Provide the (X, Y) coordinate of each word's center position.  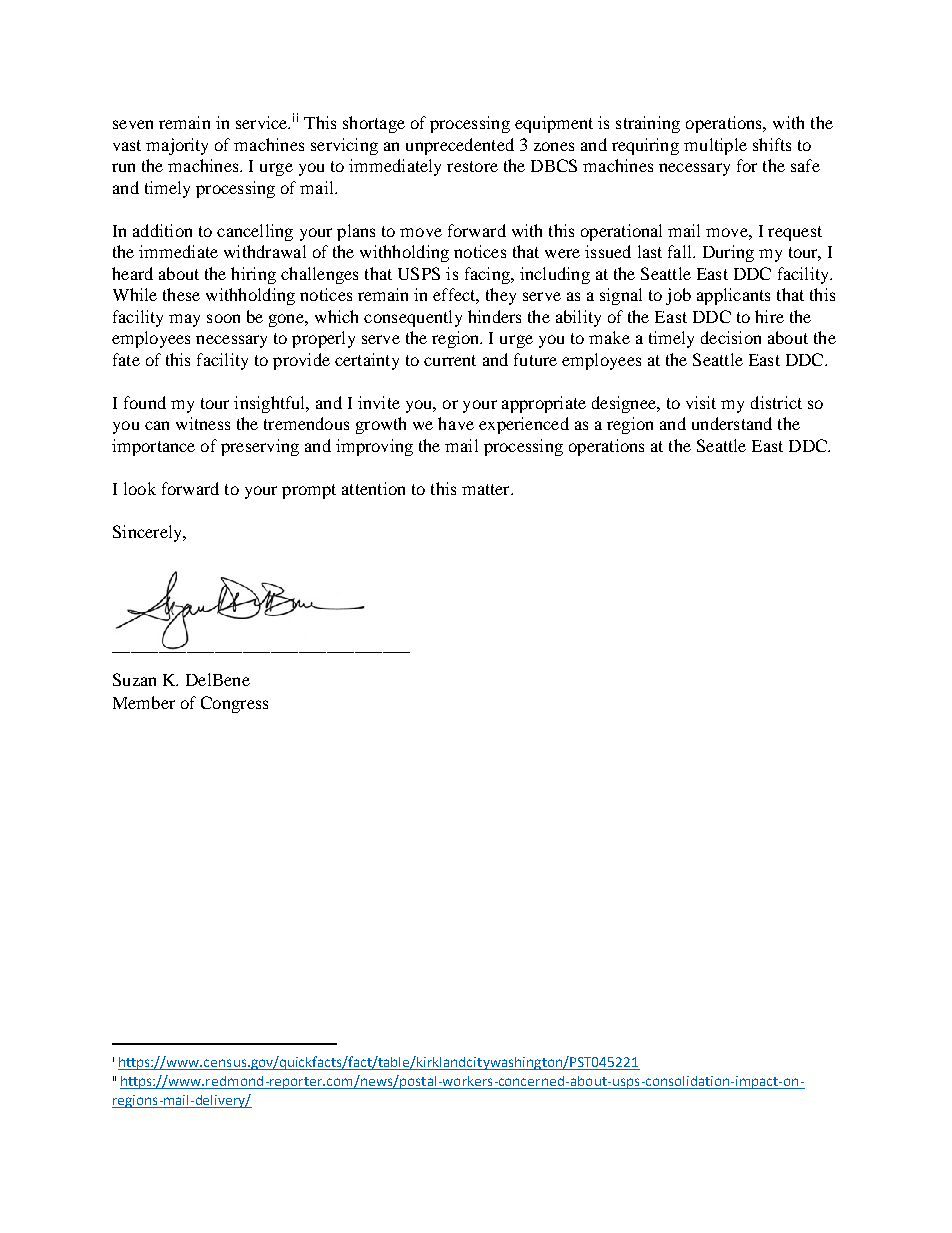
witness (203, 423)
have (456, 423)
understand (732, 423)
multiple (715, 146)
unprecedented (460, 146)
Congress (234, 704)
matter (487, 489)
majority (177, 146)
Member (144, 702)
